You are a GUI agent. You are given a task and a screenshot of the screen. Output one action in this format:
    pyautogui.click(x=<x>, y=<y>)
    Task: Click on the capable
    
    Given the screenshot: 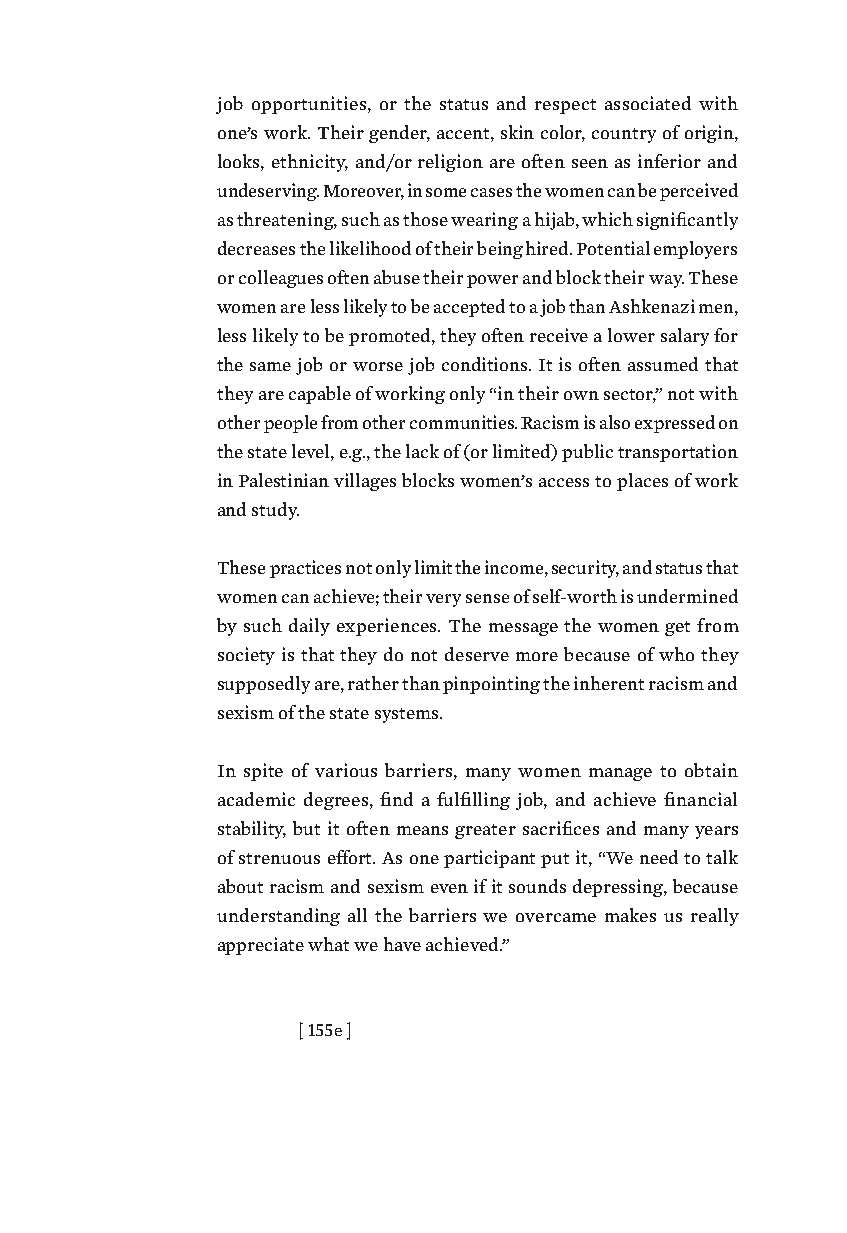 What is the action you would take?
    pyautogui.click(x=320, y=395)
